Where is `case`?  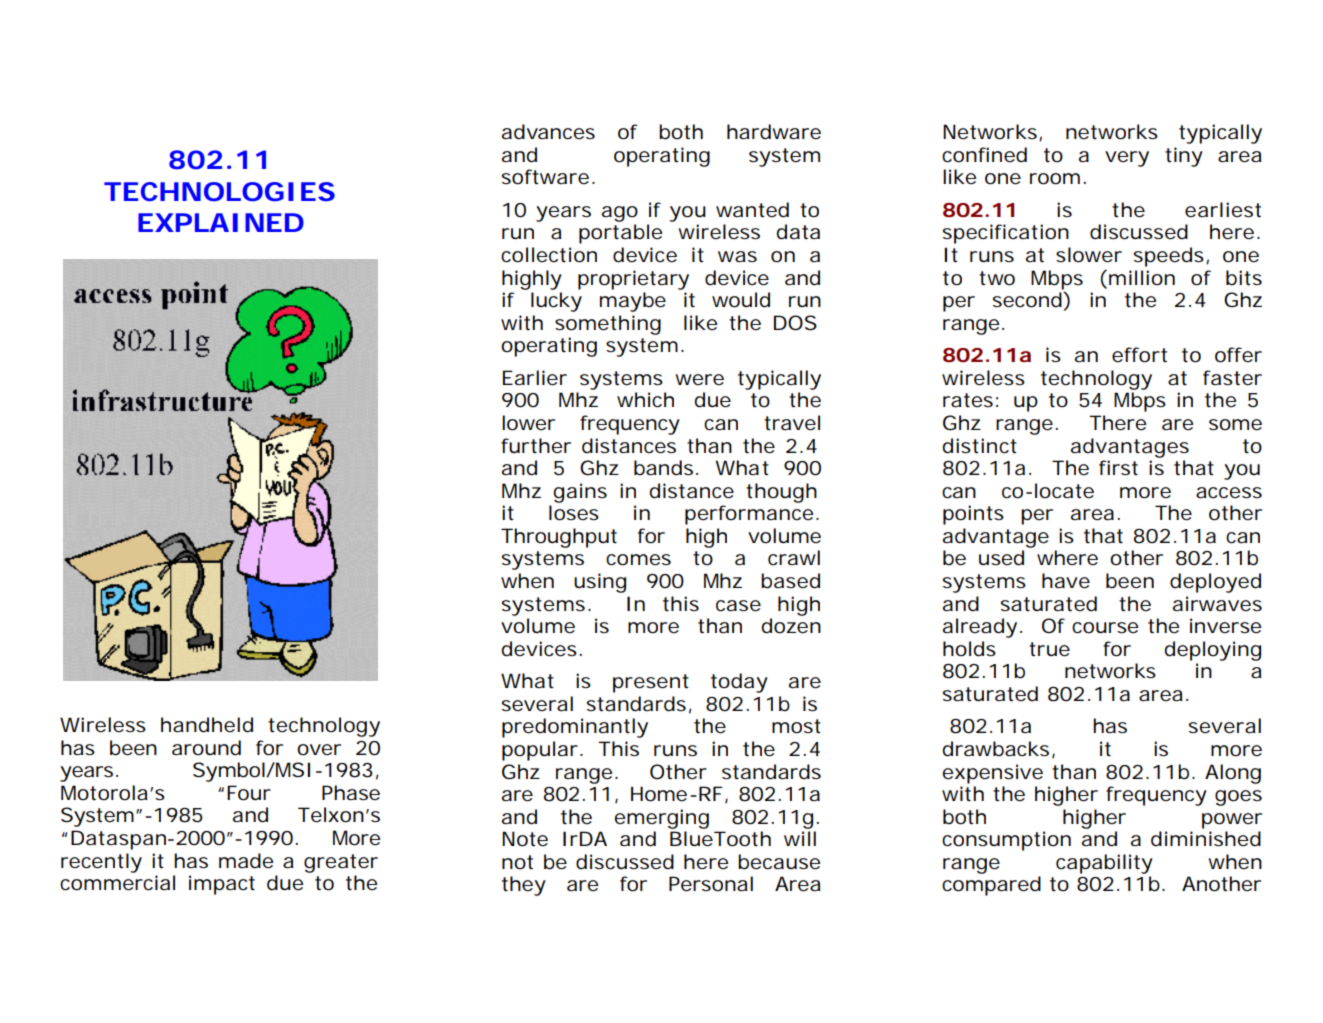
case is located at coordinates (738, 606).
